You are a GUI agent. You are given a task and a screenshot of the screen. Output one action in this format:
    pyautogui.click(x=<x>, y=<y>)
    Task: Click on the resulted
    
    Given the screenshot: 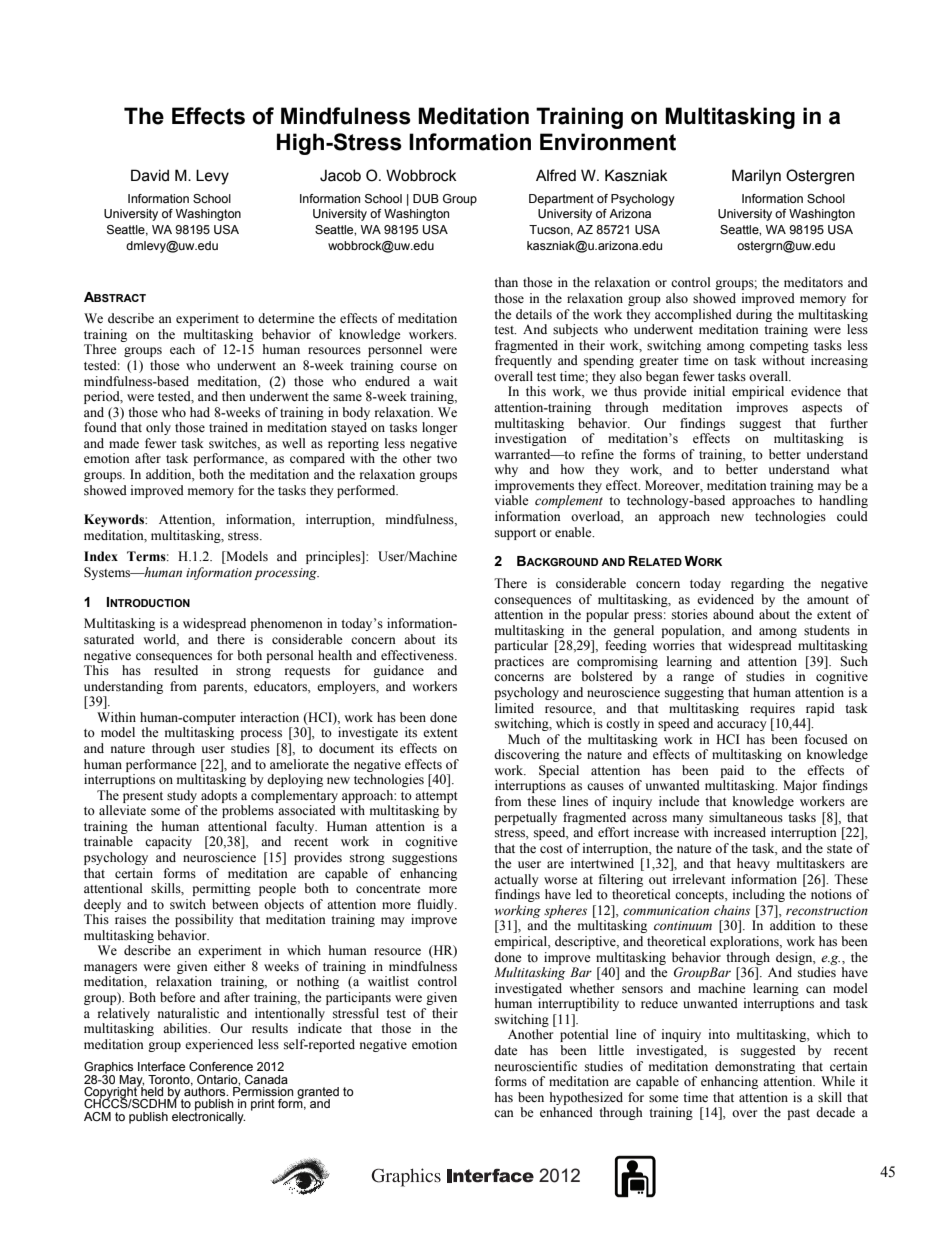 What is the action you would take?
    pyautogui.click(x=176, y=670)
